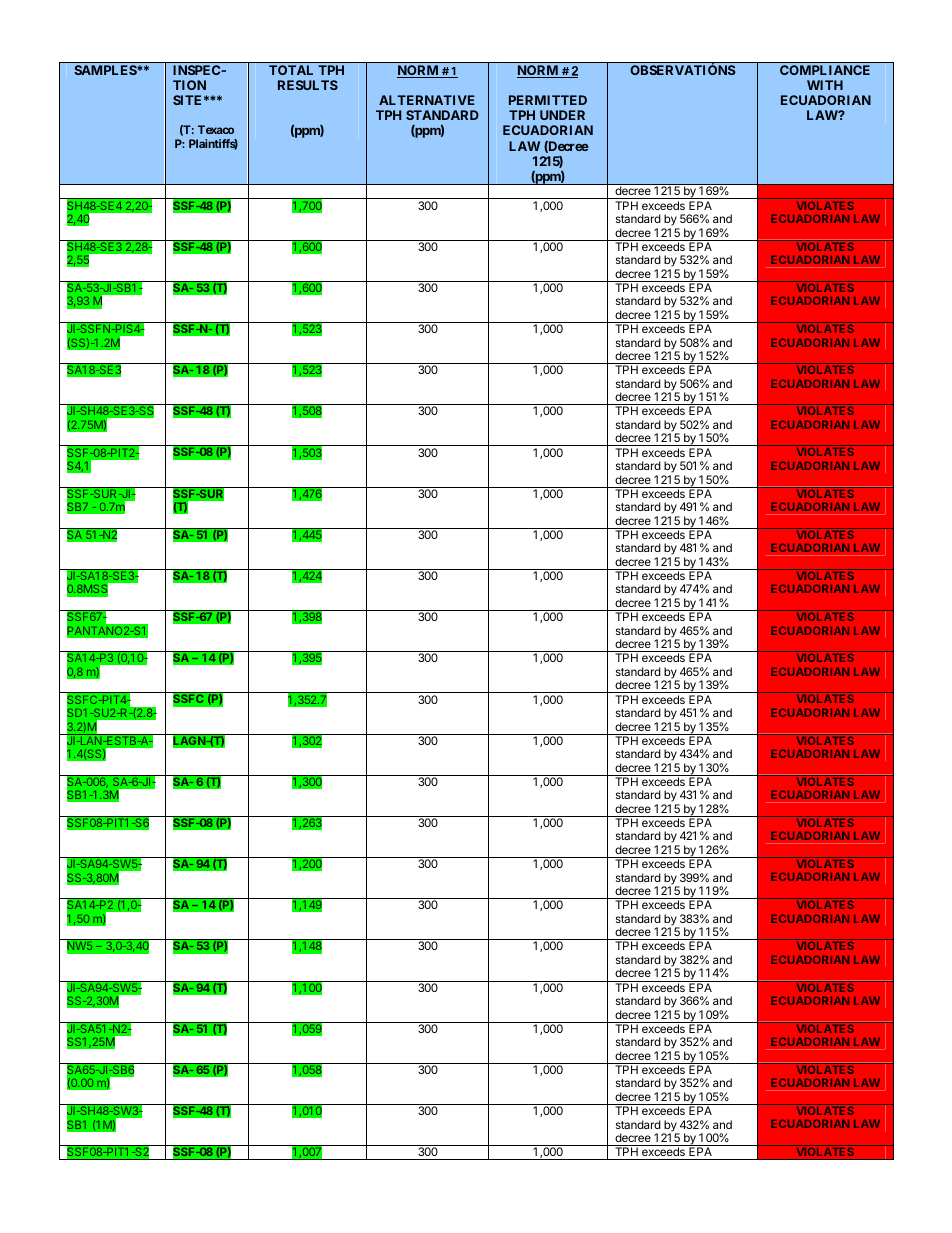  Describe the element at coordinates (427, 100) in the screenshot. I see `ALTERNATIVE` at that location.
